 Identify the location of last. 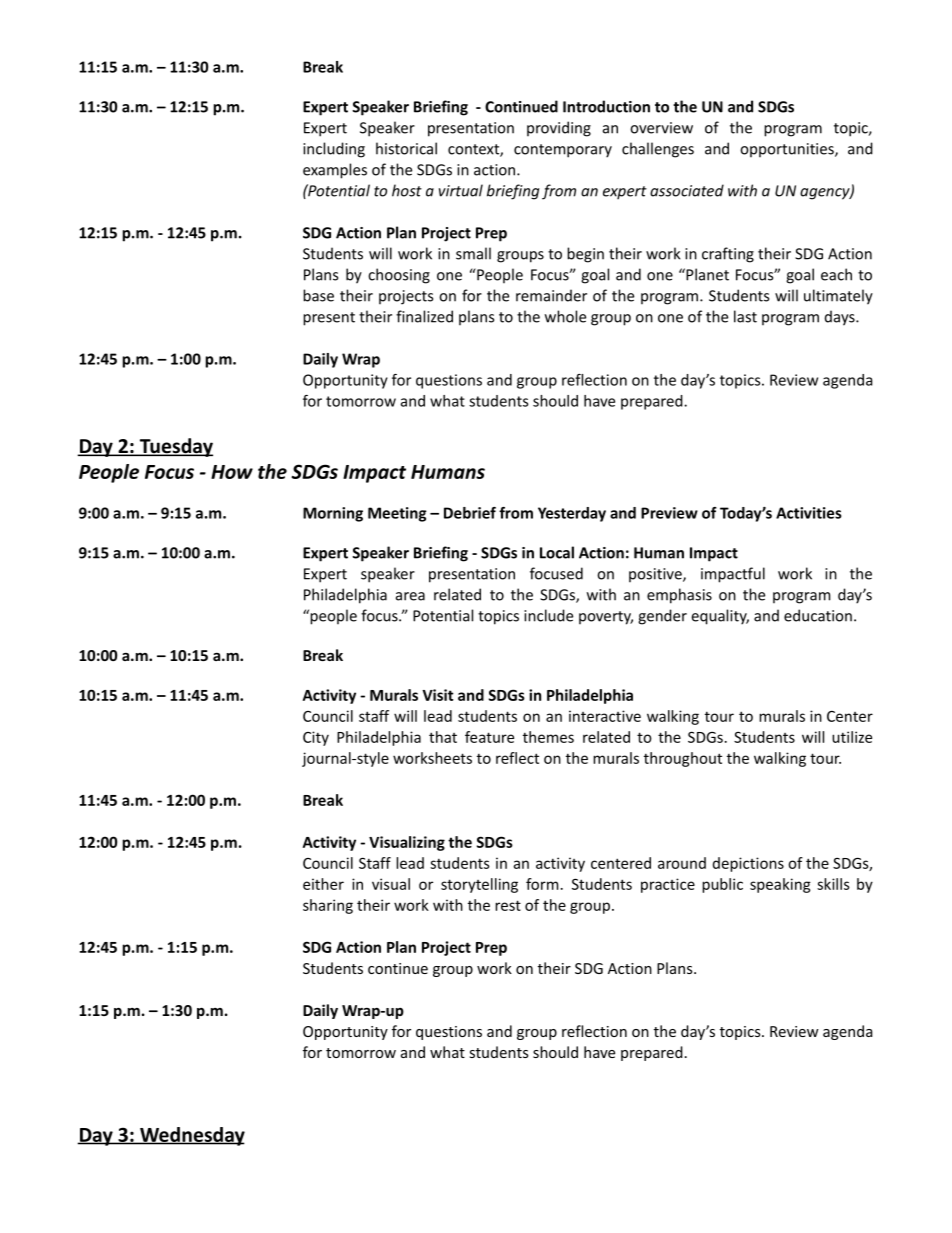
(745, 316).
